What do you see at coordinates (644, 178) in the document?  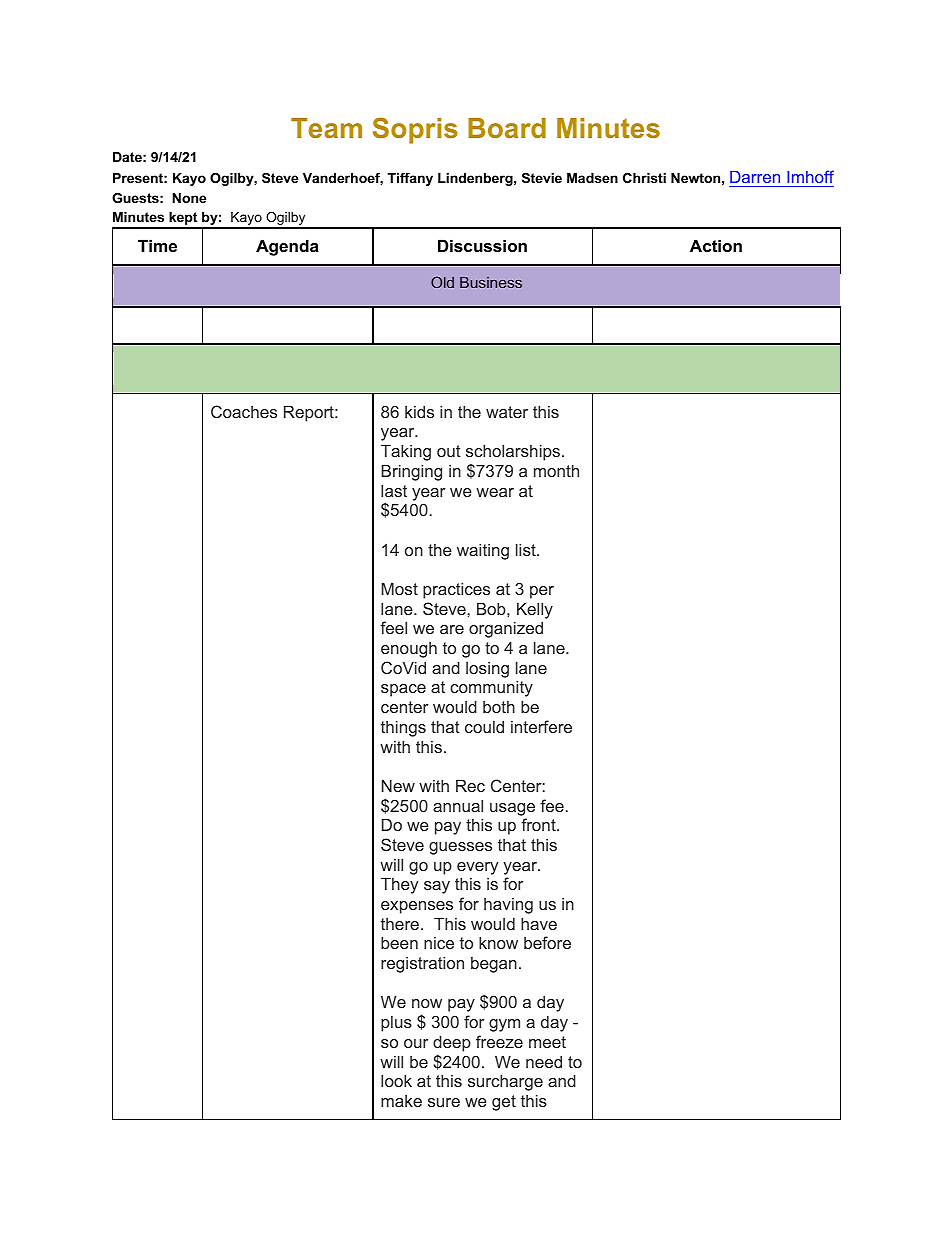 I see `Christi` at bounding box center [644, 178].
